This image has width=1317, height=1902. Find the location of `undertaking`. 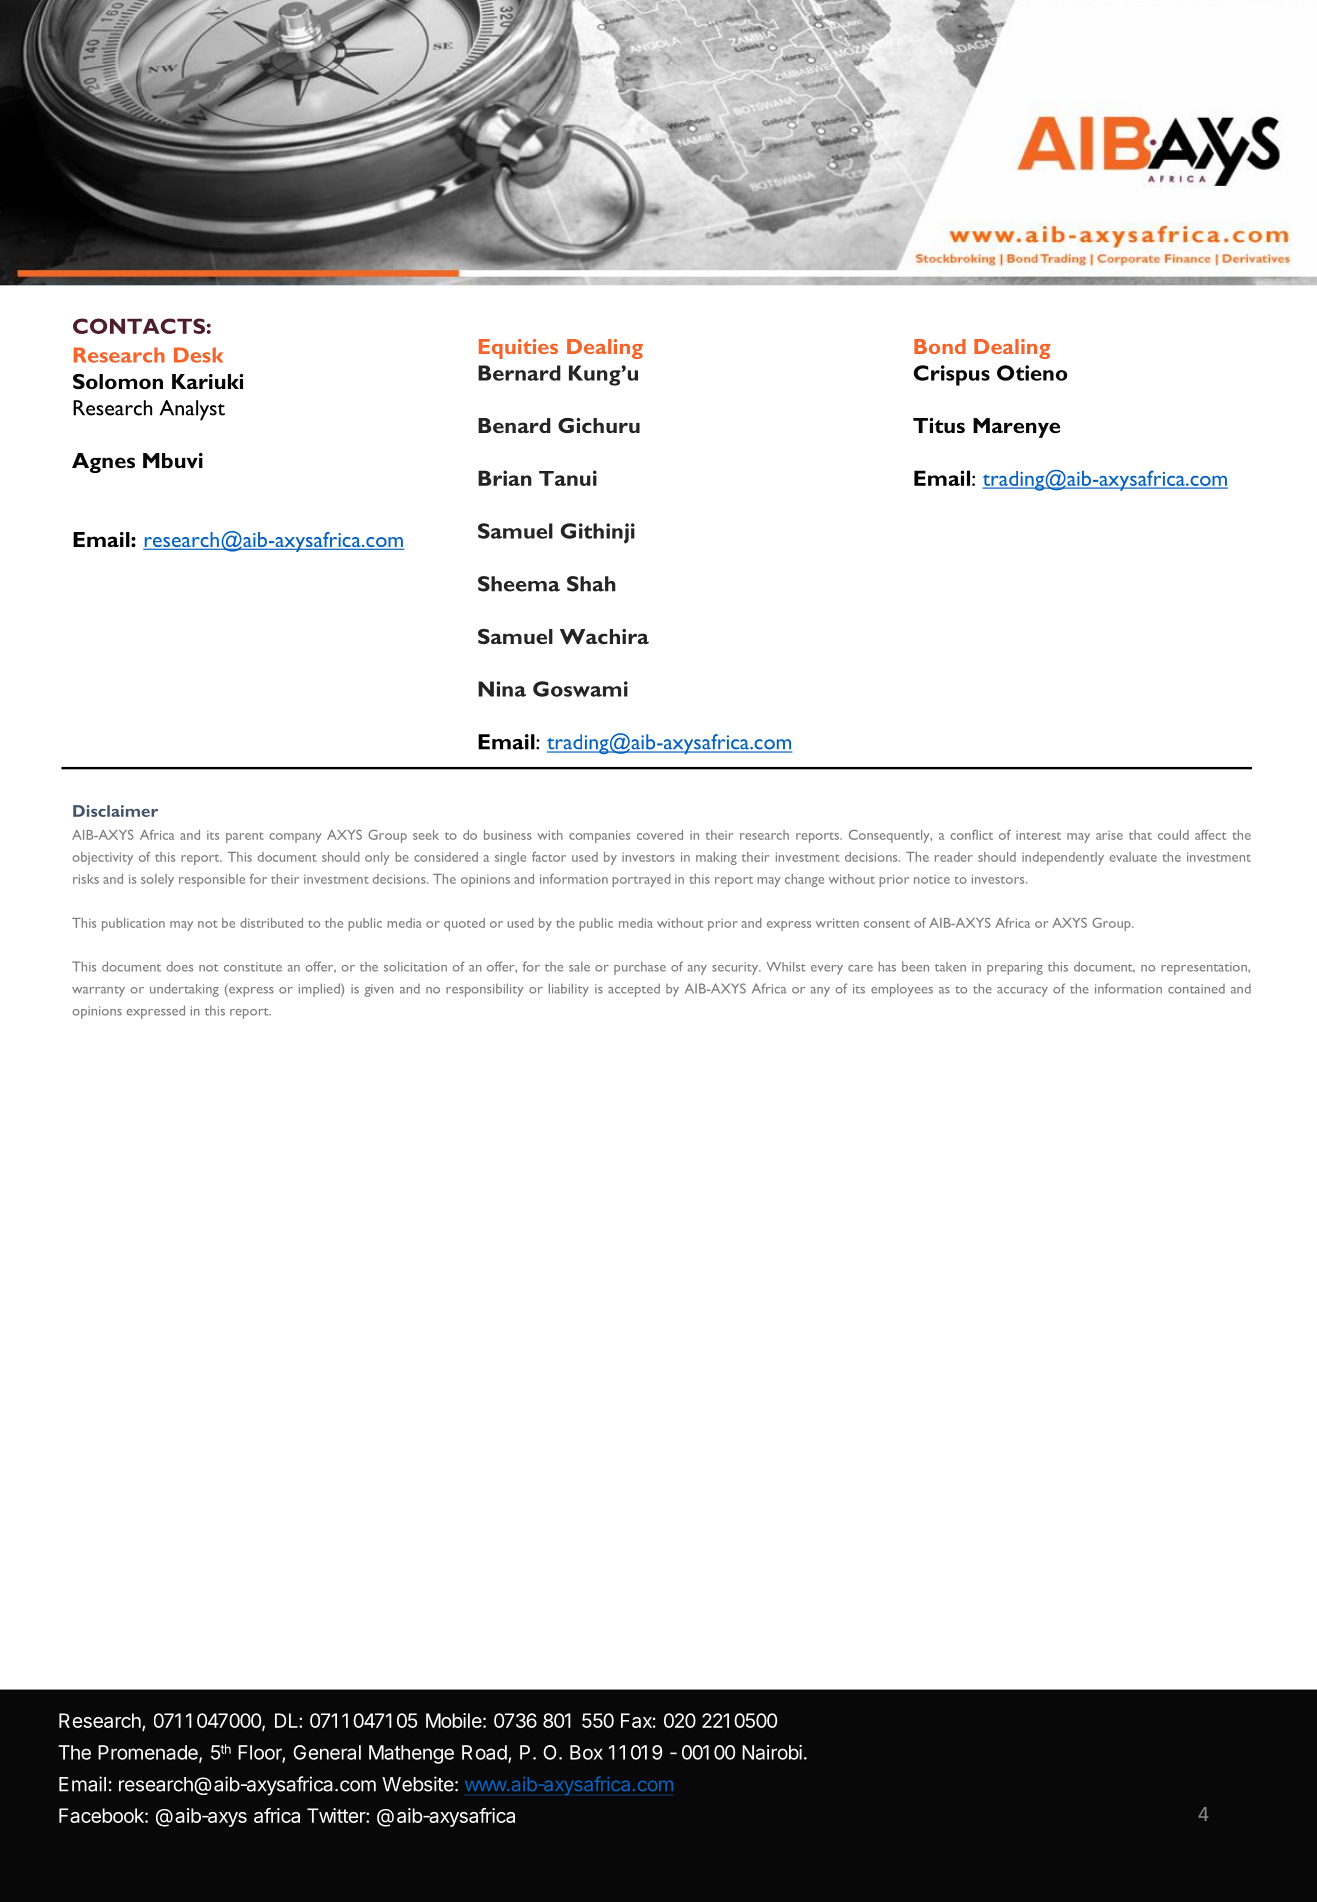

undertaking is located at coordinates (184, 990).
